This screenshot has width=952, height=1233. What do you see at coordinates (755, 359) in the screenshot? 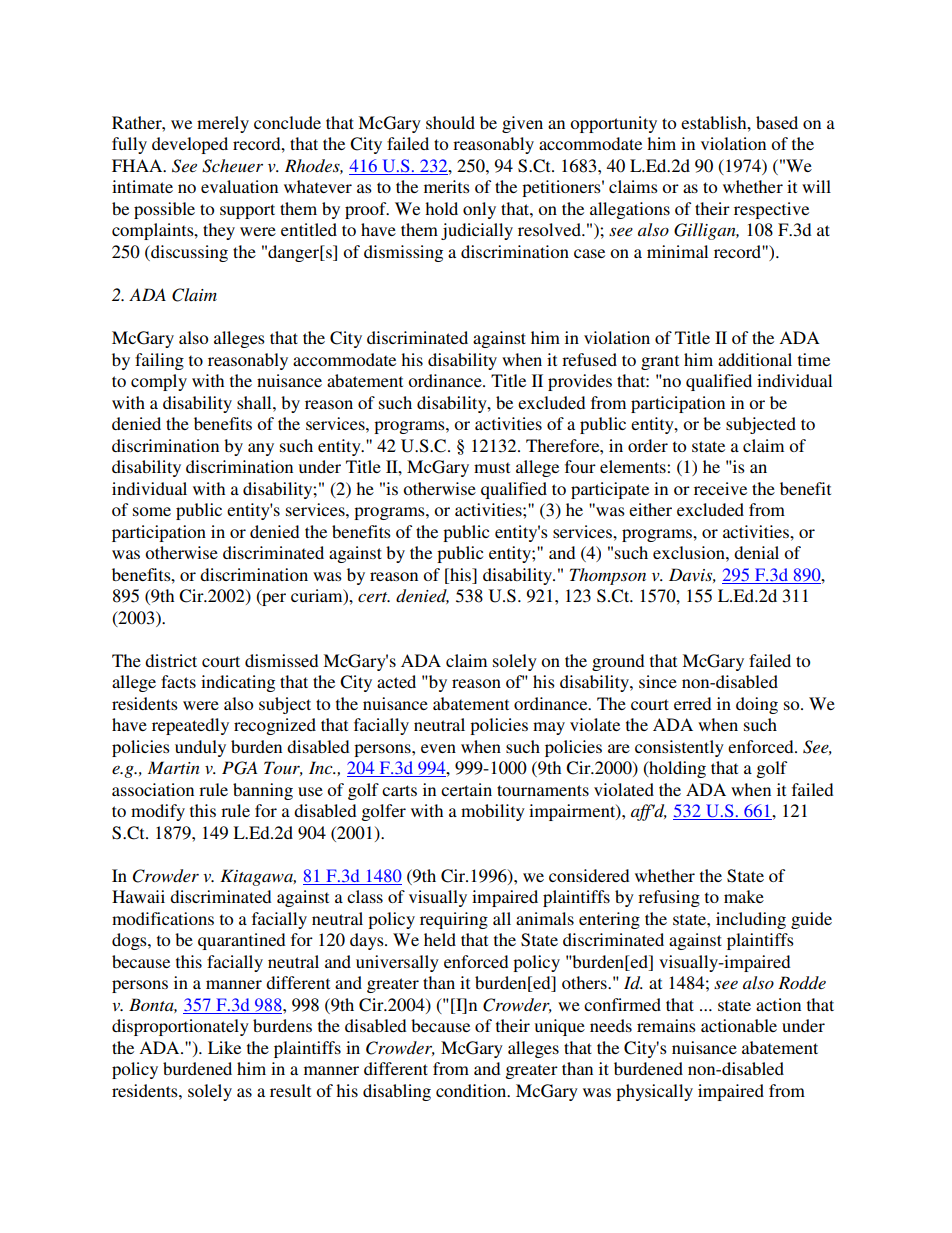
I see `additional` at bounding box center [755, 359].
